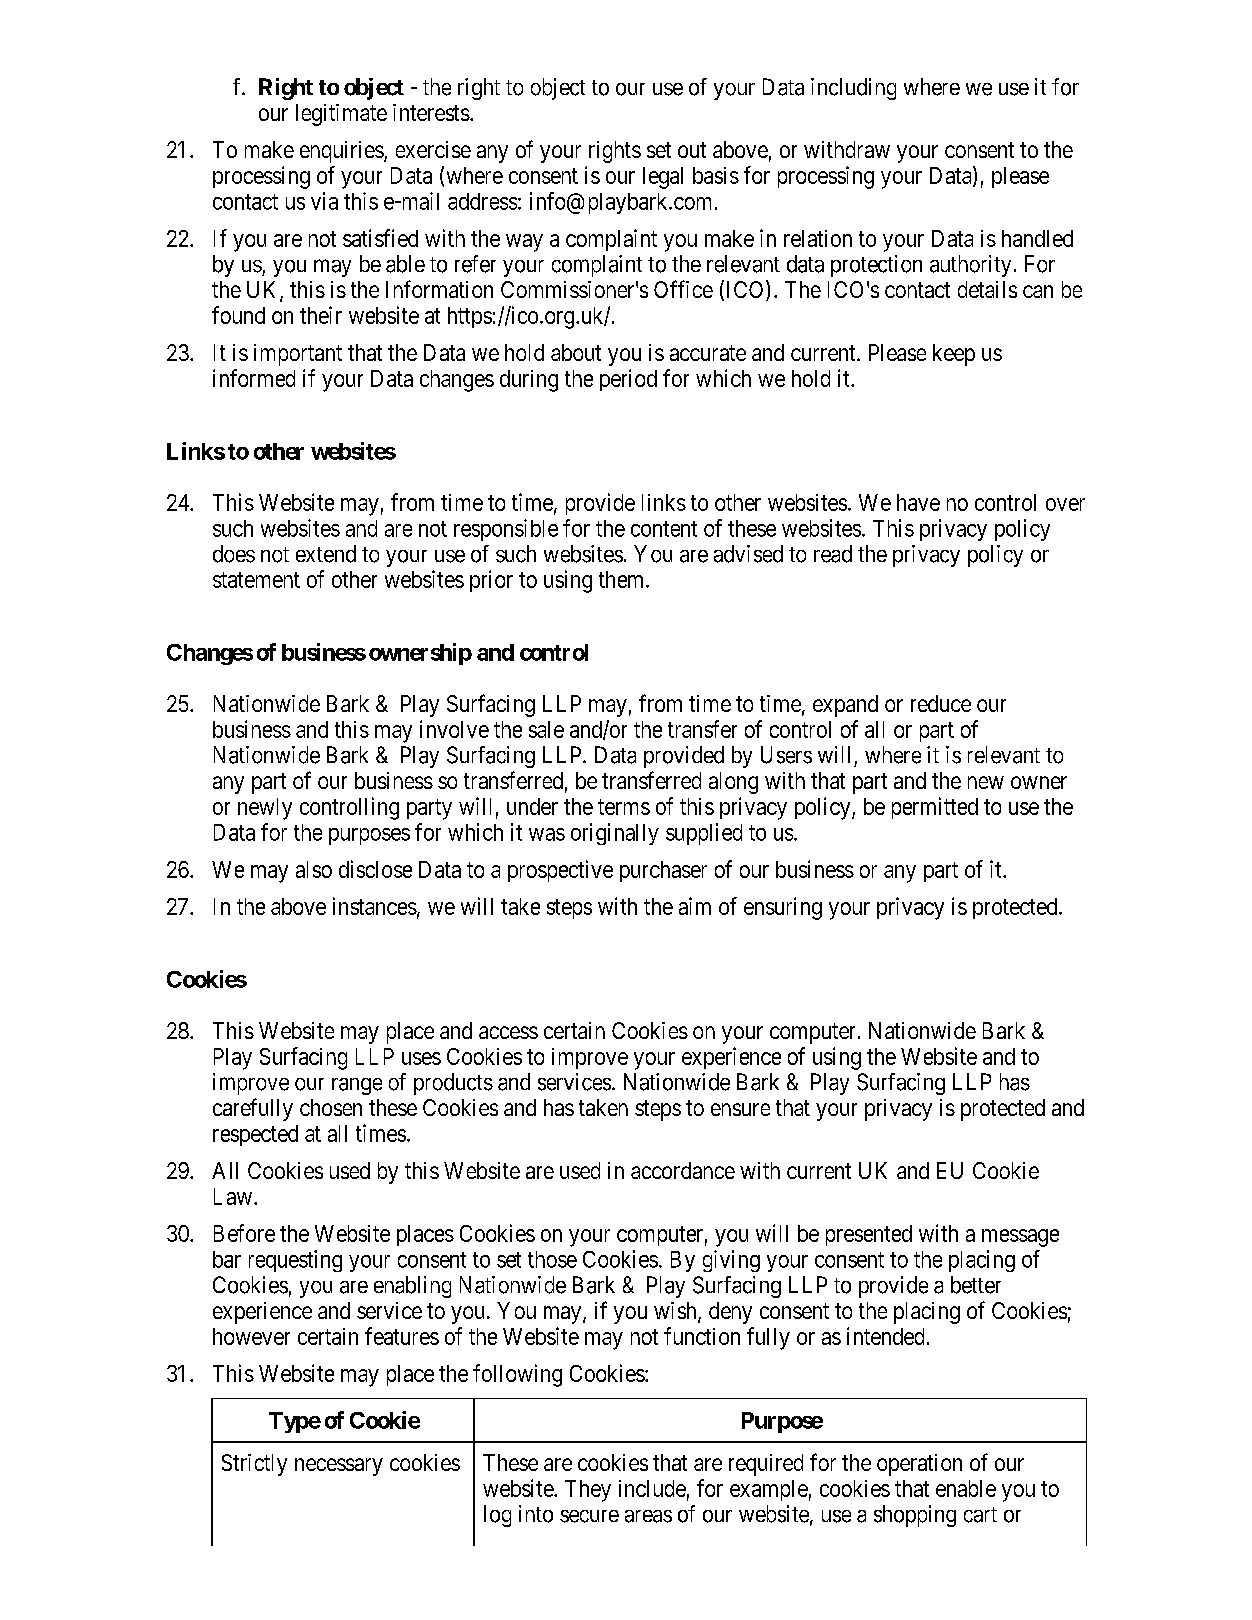 The image size is (1252, 1620). I want to click on accordance, so click(683, 1170).
